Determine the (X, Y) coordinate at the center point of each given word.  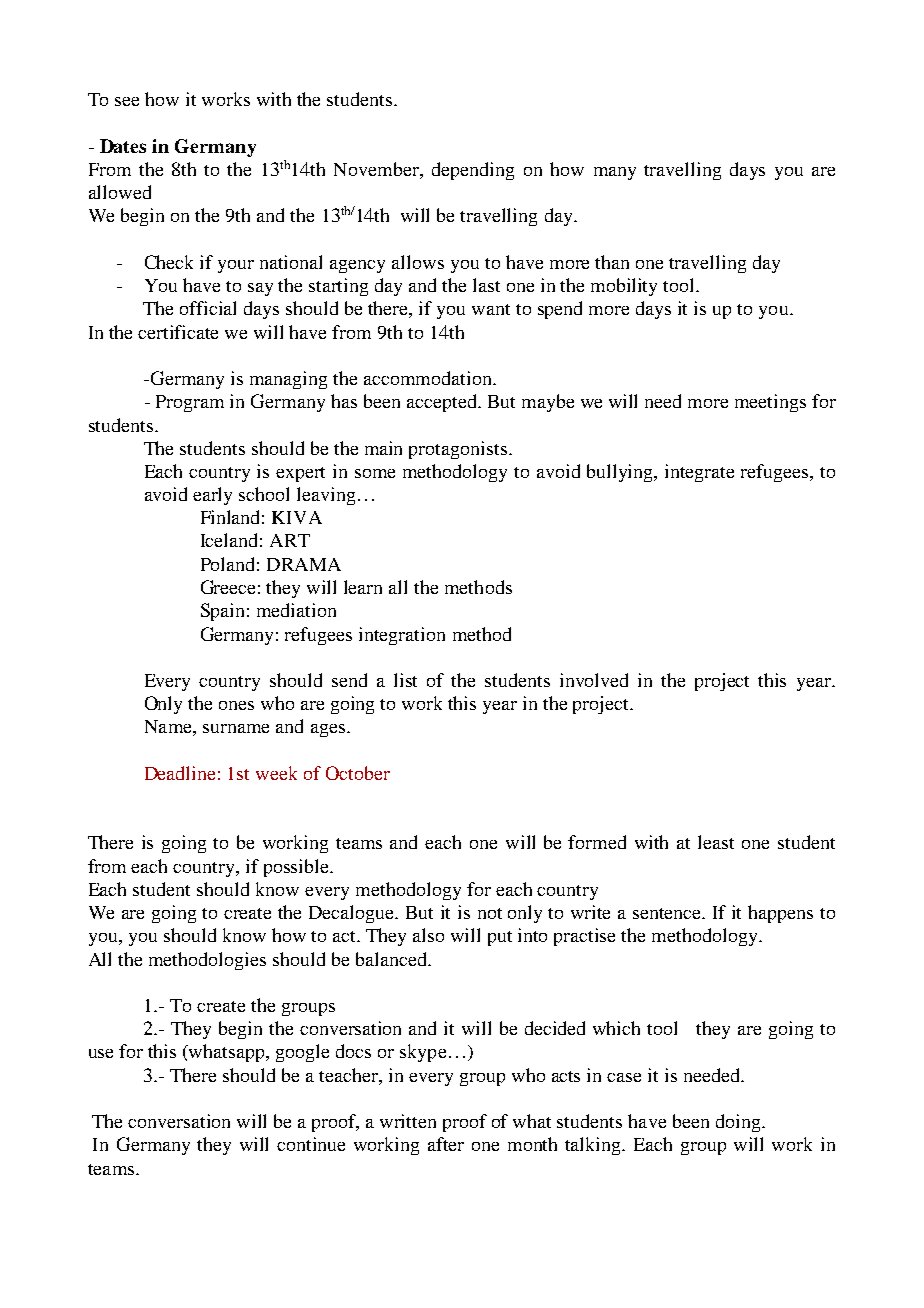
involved (594, 680)
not (490, 913)
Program (190, 403)
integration (402, 636)
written (408, 1121)
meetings (770, 403)
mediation (296, 610)
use (101, 1053)
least (716, 842)
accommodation (429, 378)
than (612, 262)
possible (298, 868)
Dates (123, 146)
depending (473, 171)
